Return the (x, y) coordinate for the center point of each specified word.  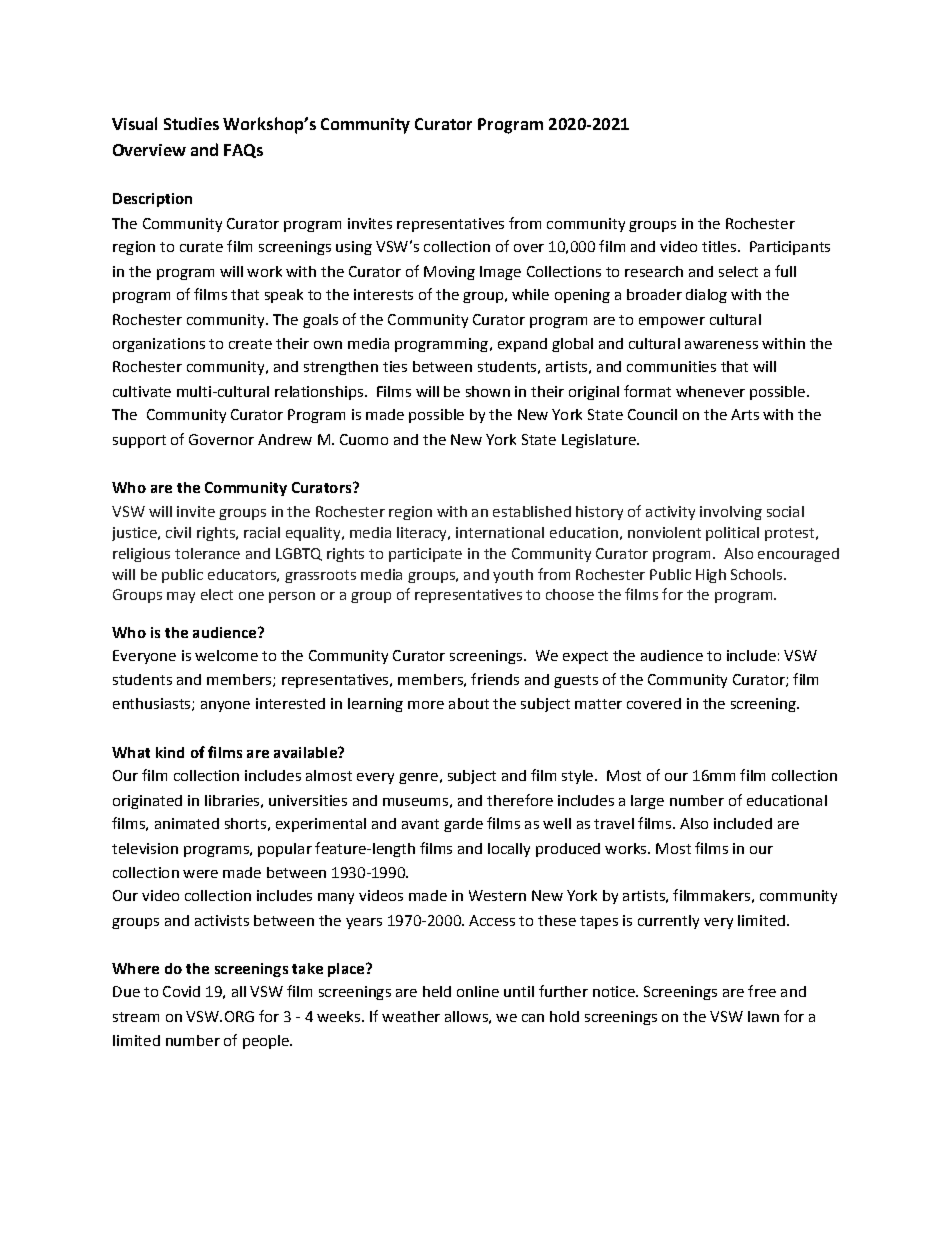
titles (719, 246)
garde (463, 825)
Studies (191, 123)
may (181, 597)
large (647, 802)
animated (187, 823)
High (711, 576)
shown (488, 391)
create (250, 344)
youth (513, 576)
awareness (721, 345)
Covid (181, 991)
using (354, 248)
